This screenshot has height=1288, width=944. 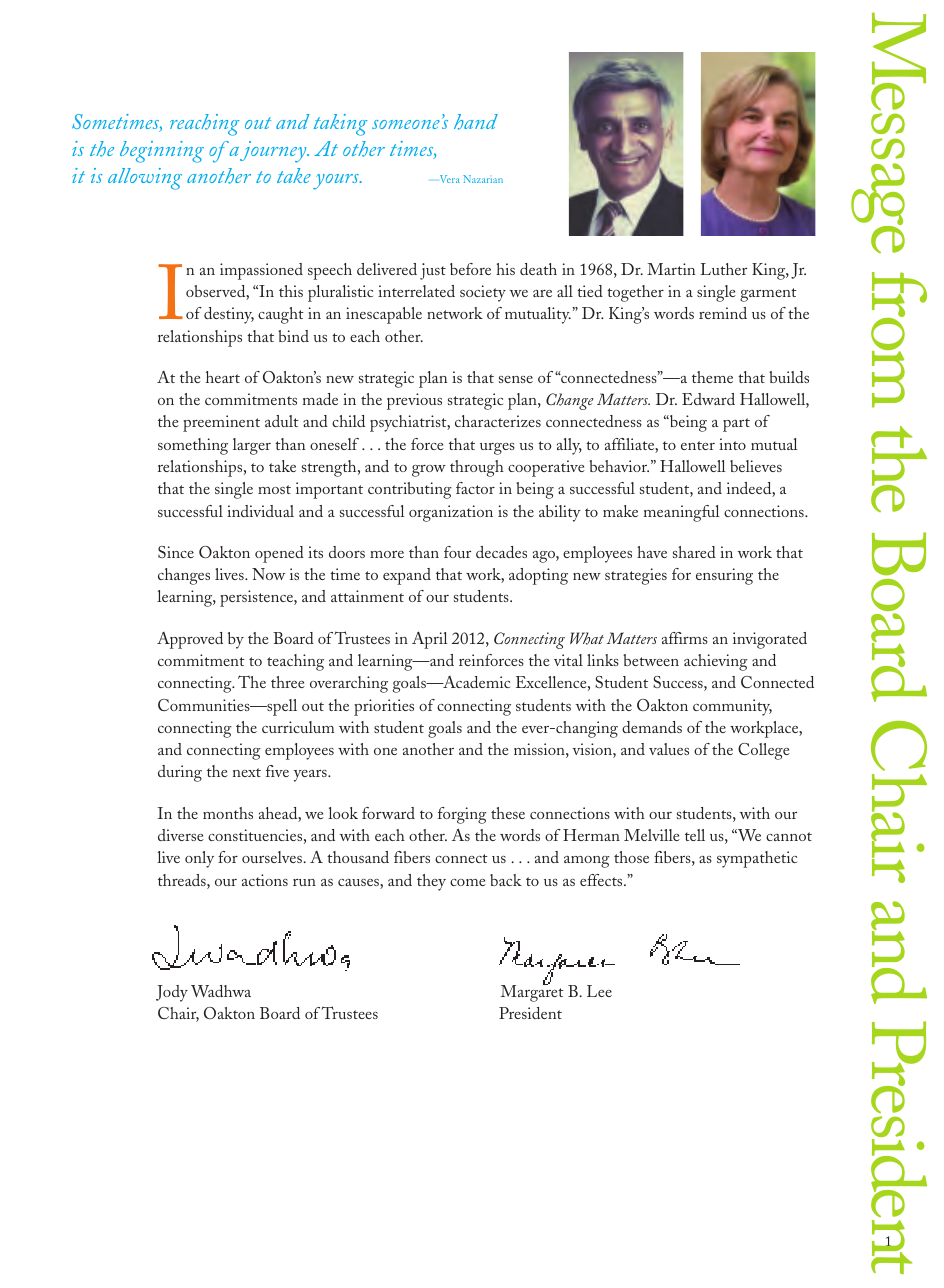 What do you see at coordinates (247, 772) in the screenshot?
I see `next` at bounding box center [247, 772].
